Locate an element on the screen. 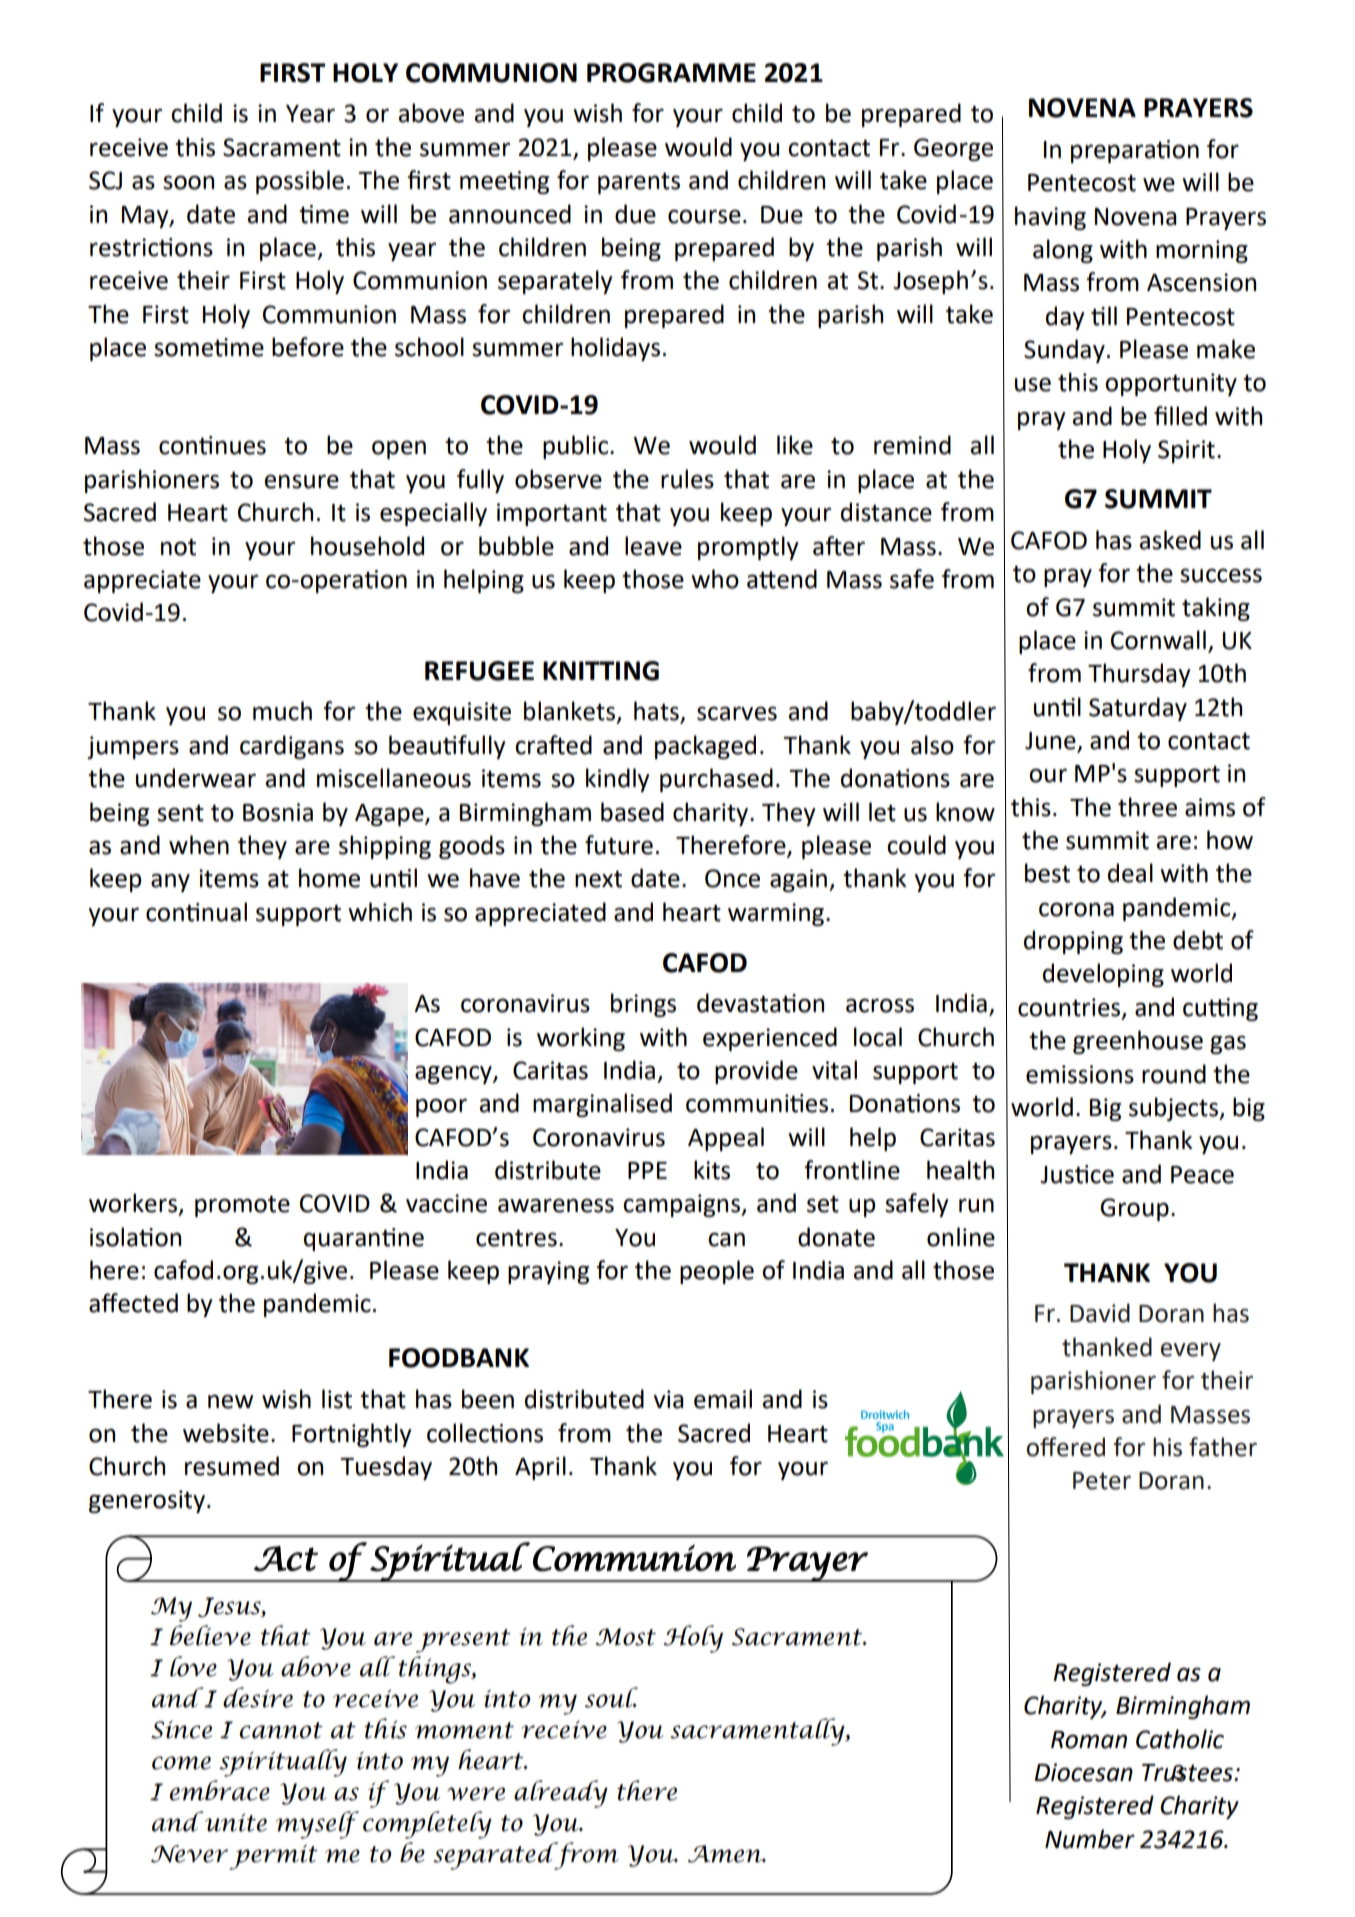  campaigns is located at coordinates (682, 1205).
